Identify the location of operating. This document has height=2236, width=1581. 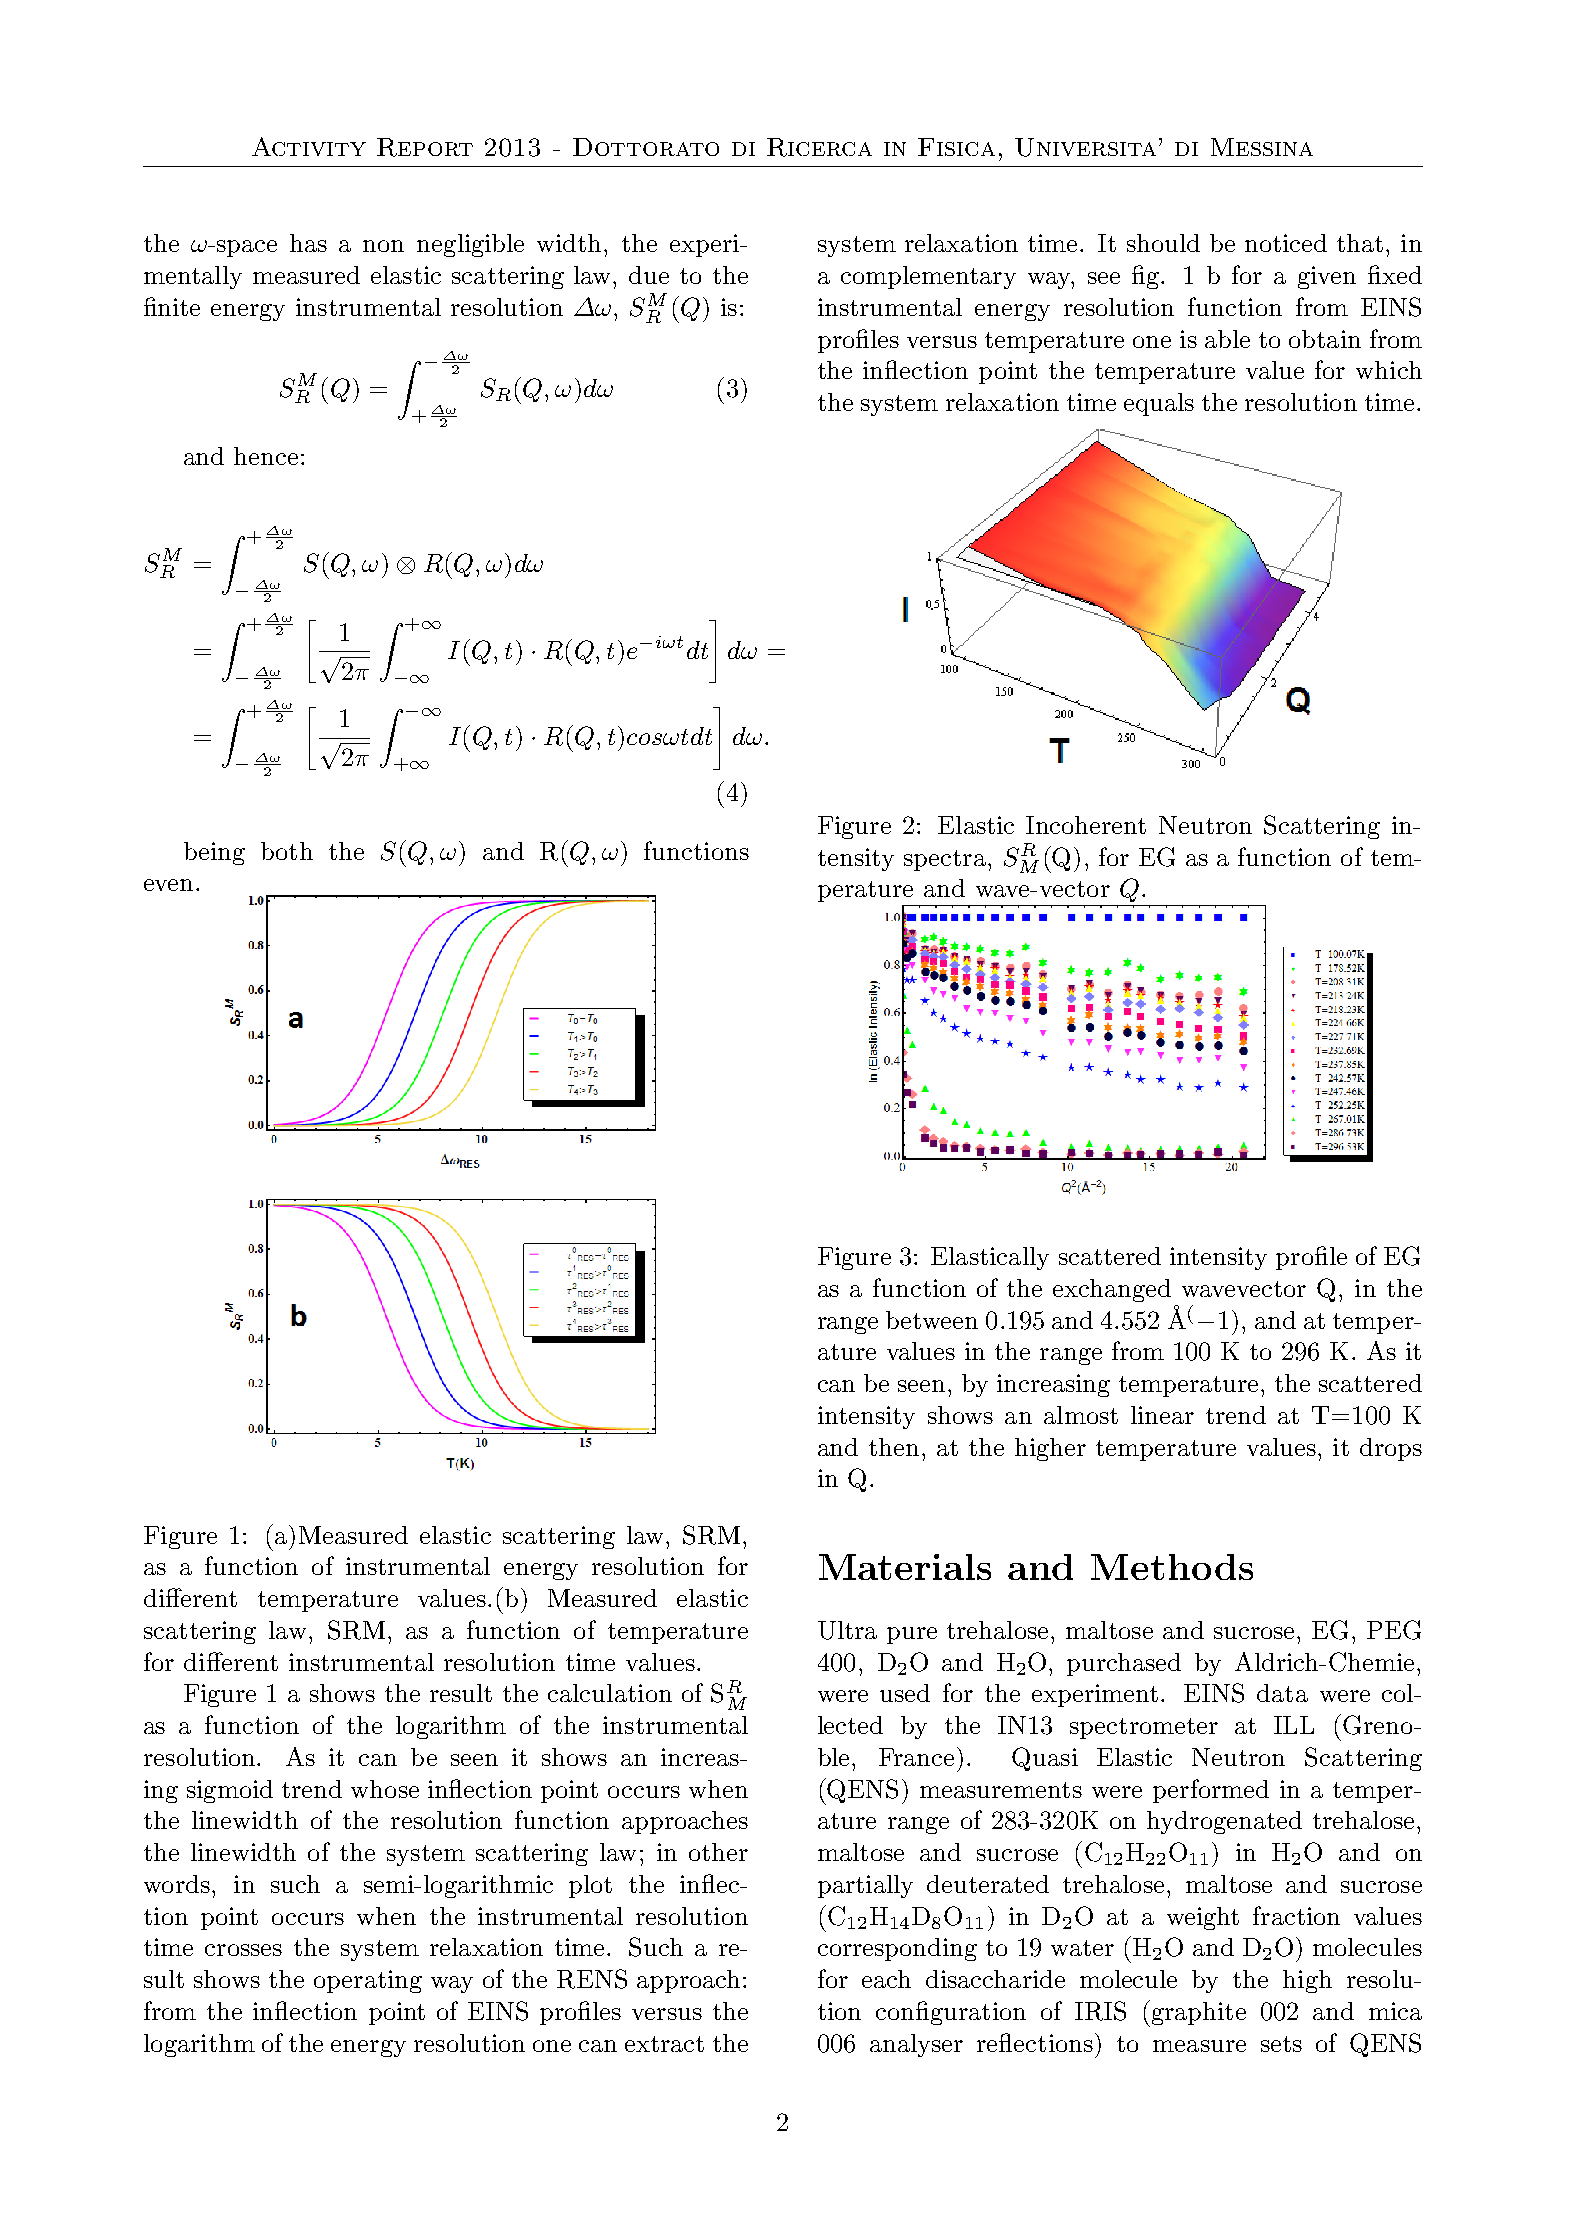
(368, 1981).
